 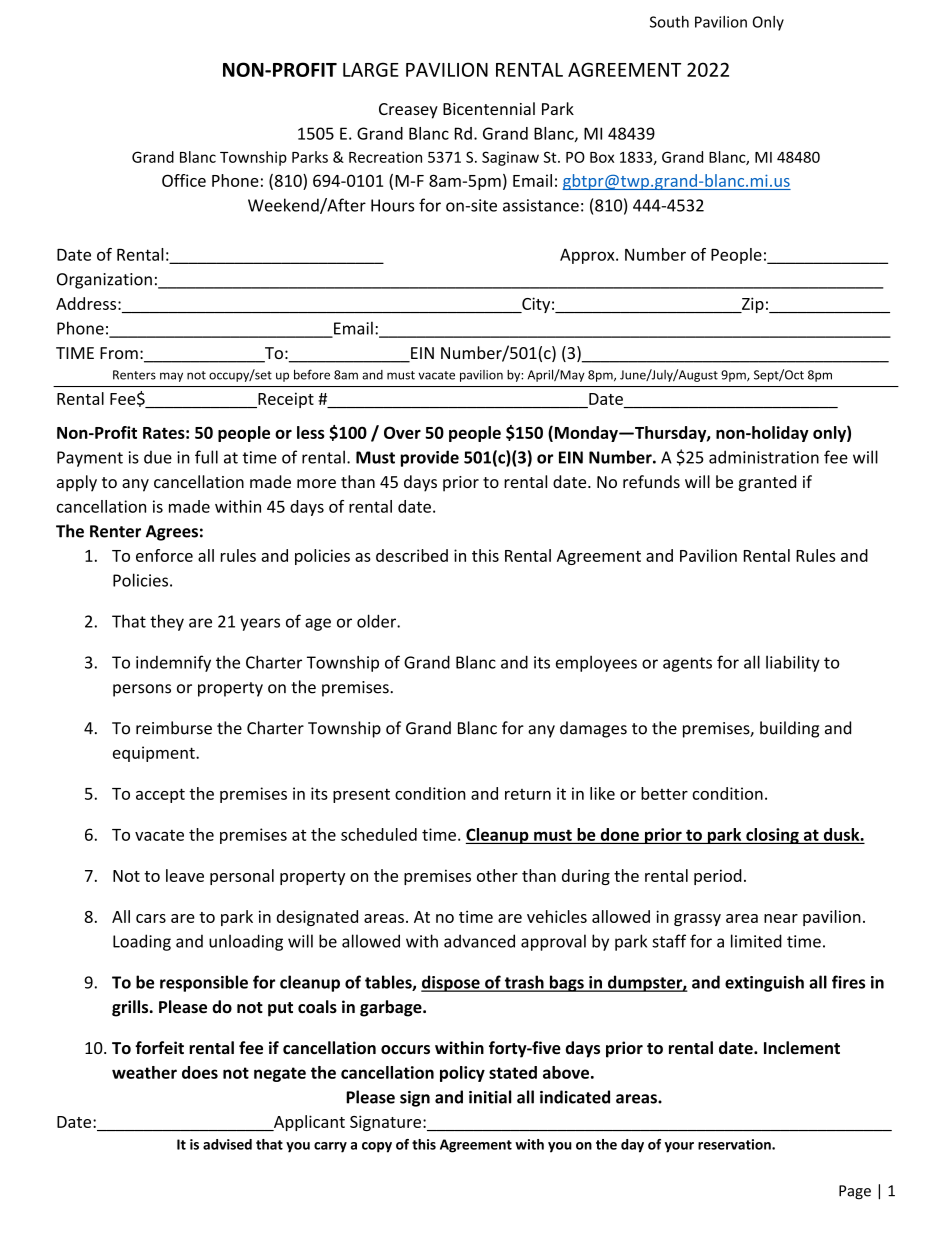 What do you see at coordinates (489, 108) in the page?
I see `Bicentennial` at bounding box center [489, 108].
